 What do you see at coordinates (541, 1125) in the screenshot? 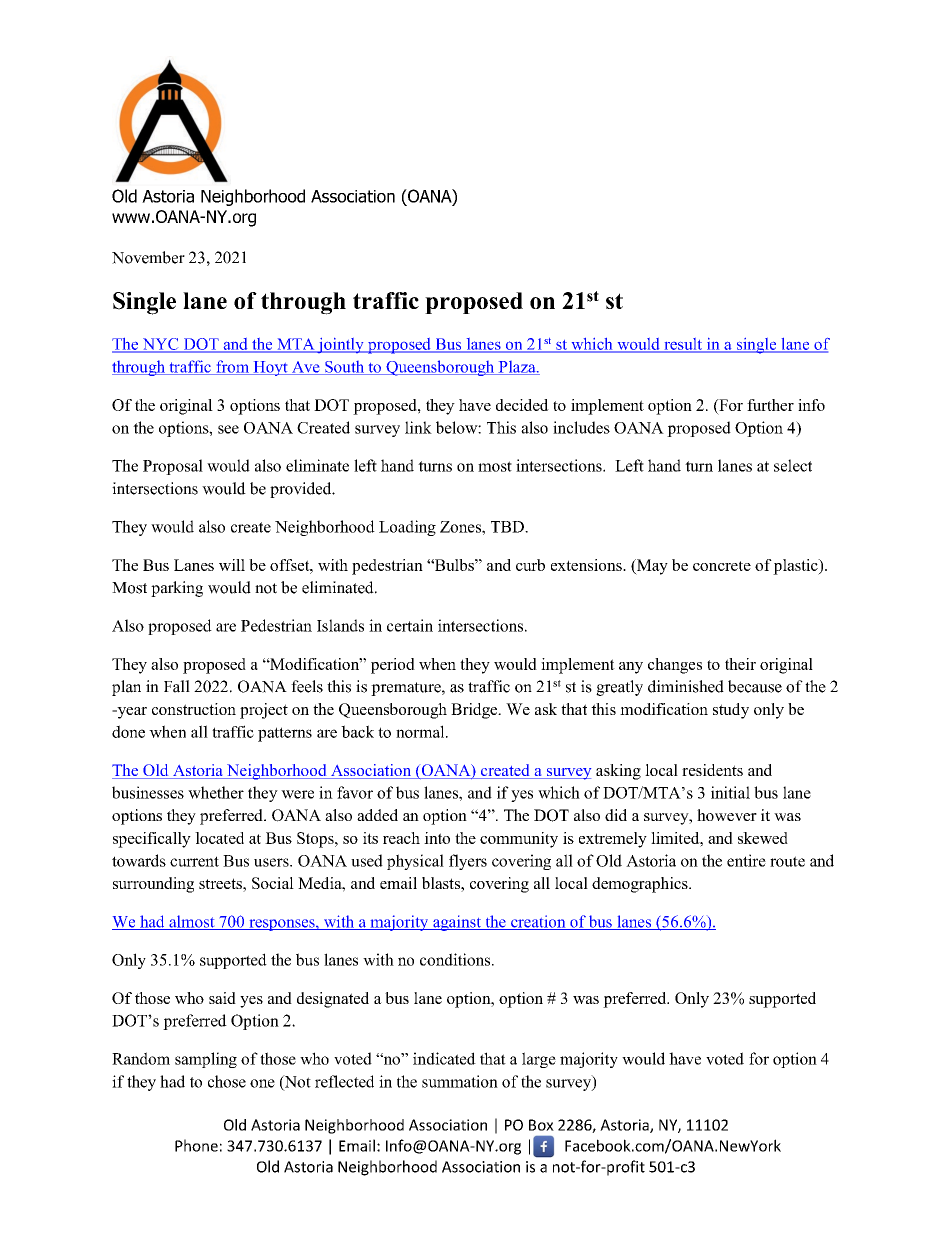
I see `Box` at bounding box center [541, 1125].
